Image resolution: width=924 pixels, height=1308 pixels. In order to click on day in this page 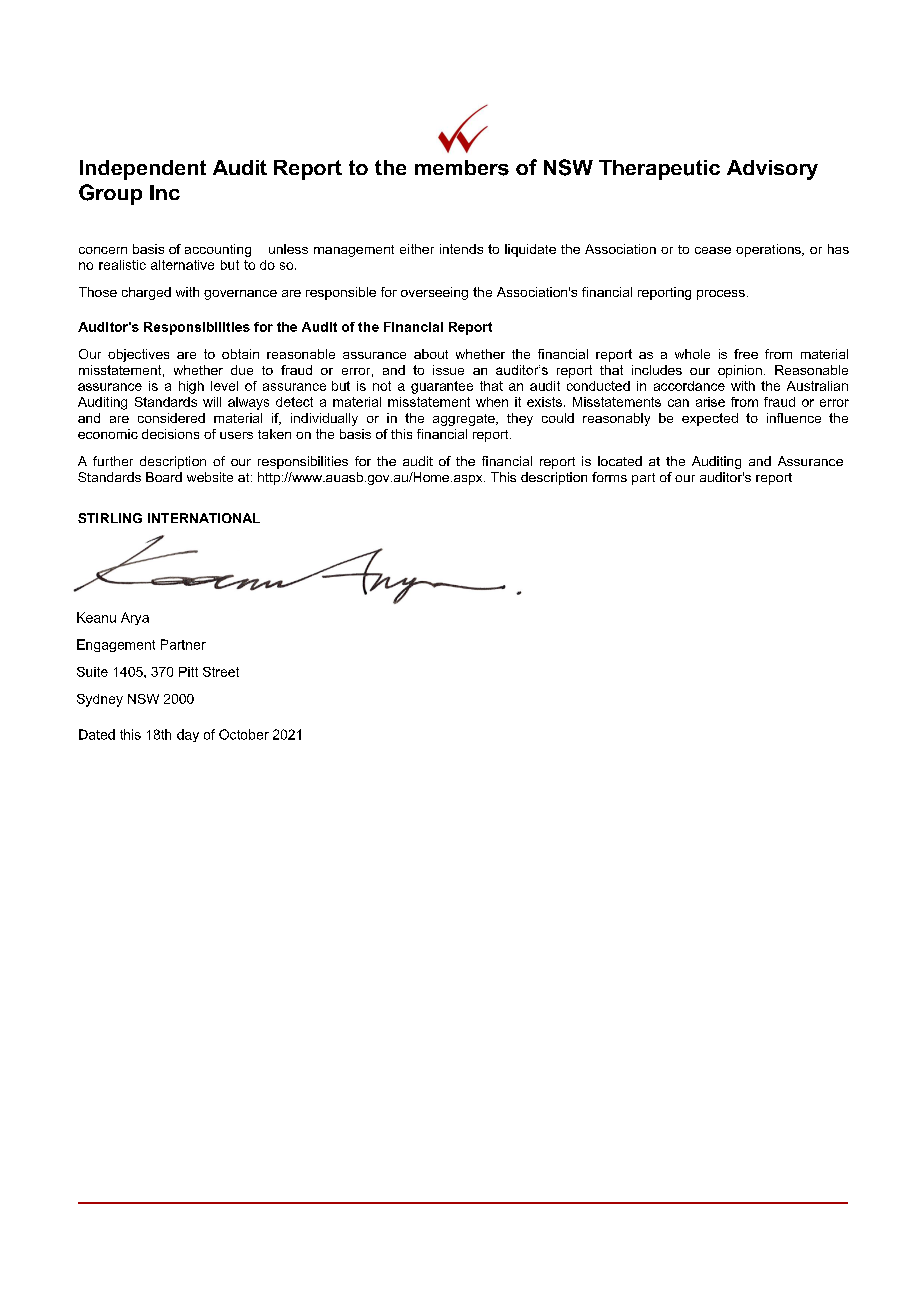, I will do `click(188, 735)`.
